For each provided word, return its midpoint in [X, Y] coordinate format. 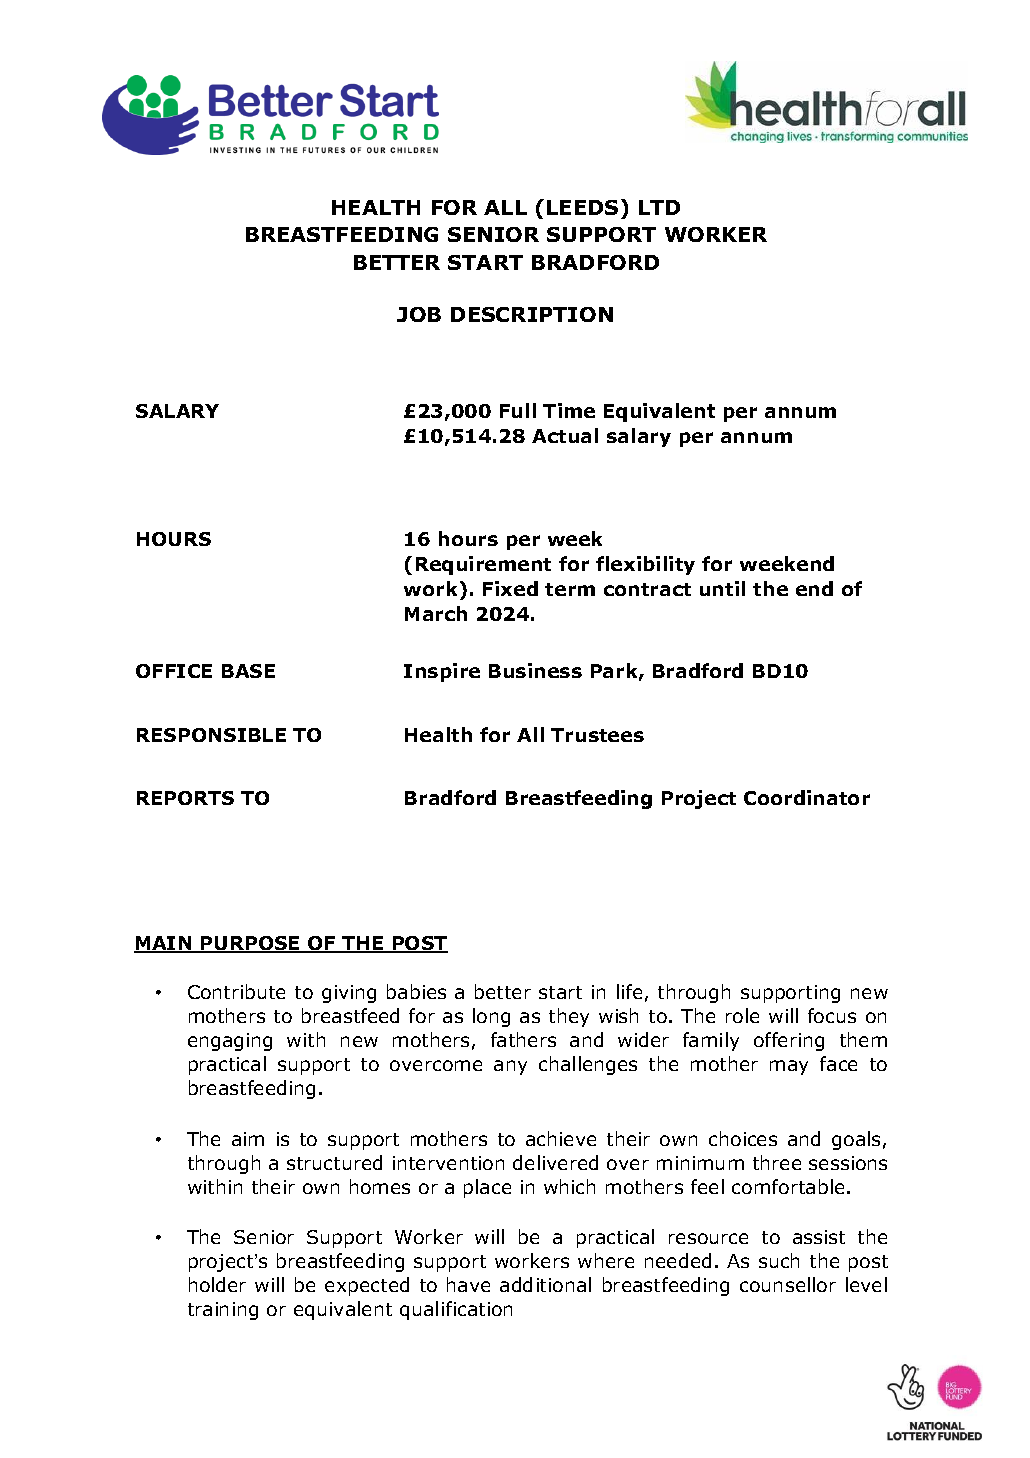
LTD [659, 207]
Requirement [483, 565]
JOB [419, 314]
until [722, 588]
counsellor [788, 1284]
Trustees [597, 735]
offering [789, 1041]
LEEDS [582, 207]
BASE [248, 671]
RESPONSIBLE [211, 735]
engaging [230, 1042]
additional [545, 1284]
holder [217, 1284]
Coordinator [807, 797]
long [491, 1017]
